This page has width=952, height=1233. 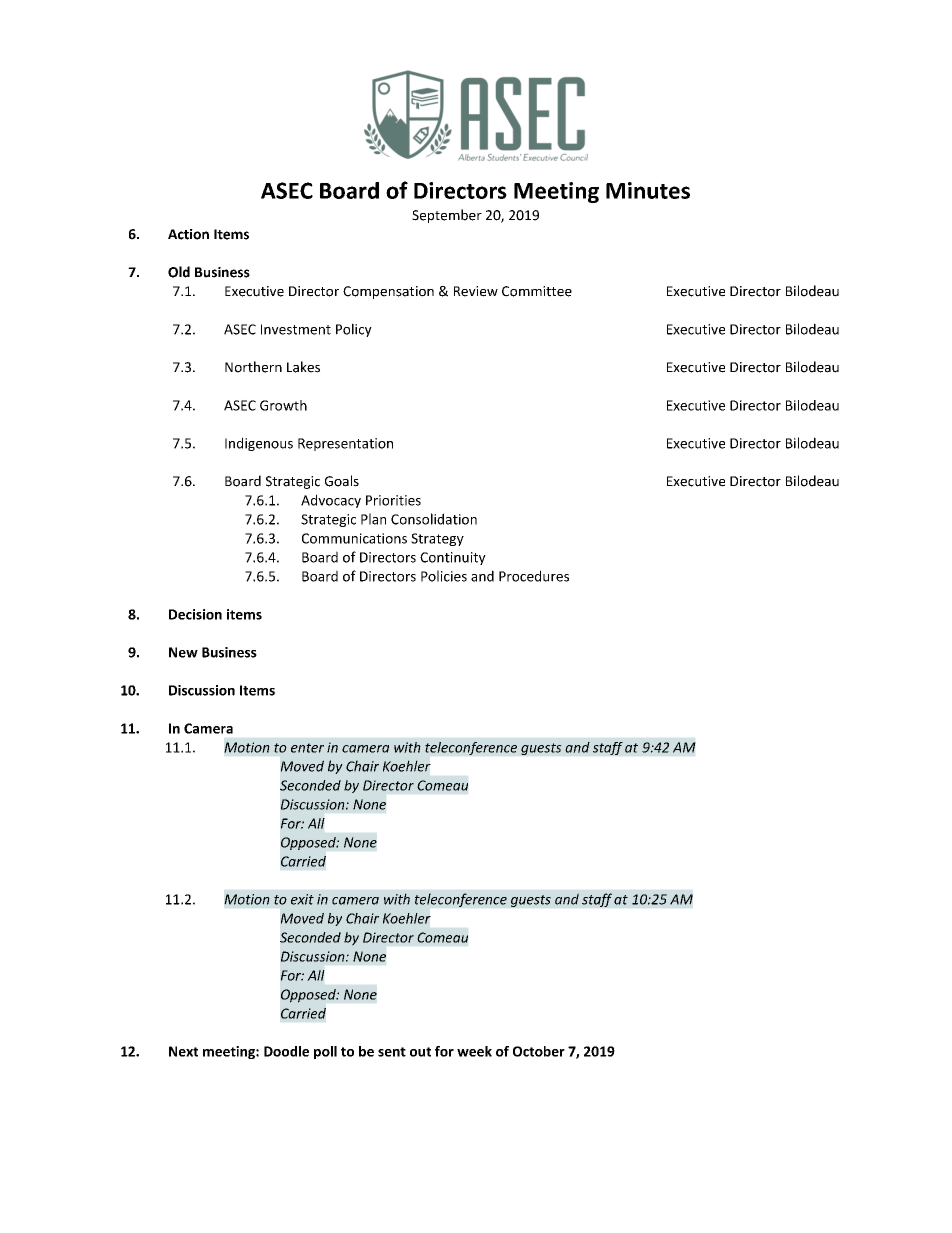 What do you see at coordinates (307, 748) in the page?
I see `enter` at bounding box center [307, 748].
